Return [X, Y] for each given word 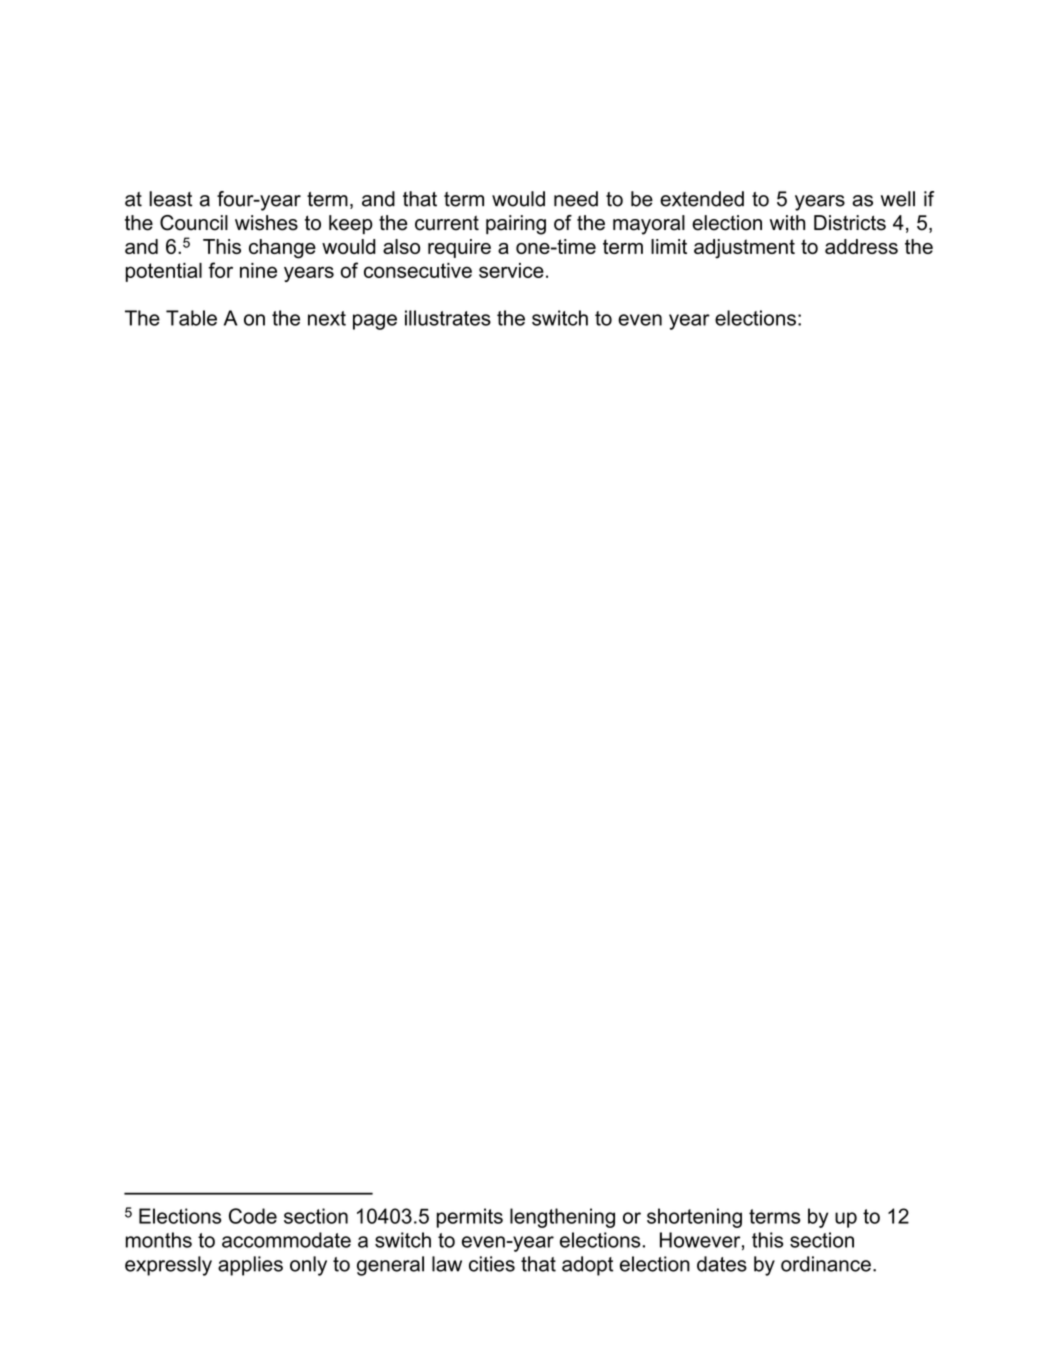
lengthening [562, 1218]
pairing [516, 225]
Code [253, 1216]
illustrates [448, 318]
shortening [694, 1218]
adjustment [744, 249]
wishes [266, 223]
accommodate [286, 1240]
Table [191, 318]
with [787, 222]
